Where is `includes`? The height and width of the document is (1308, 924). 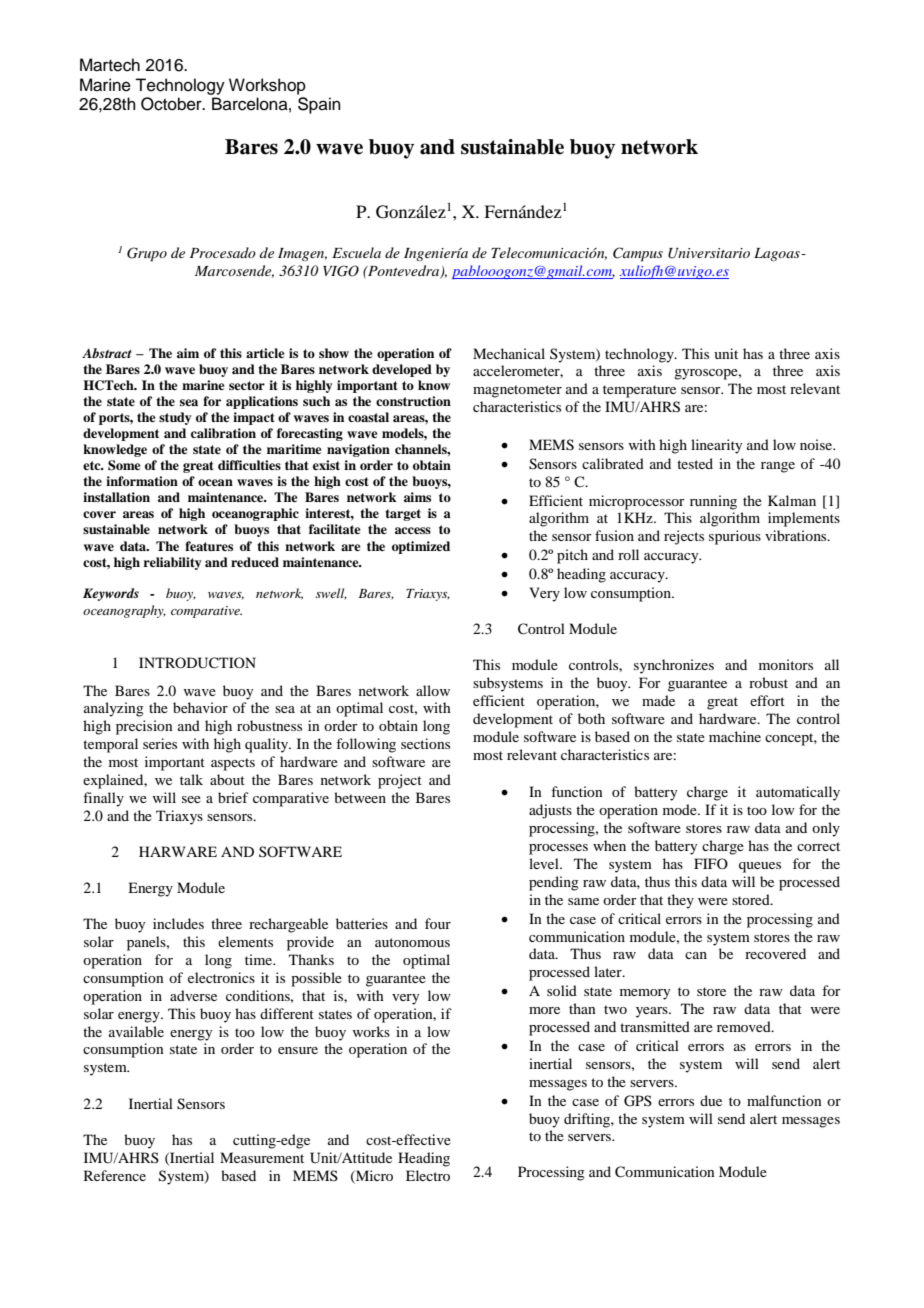 includes is located at coordinates (178, 923).
